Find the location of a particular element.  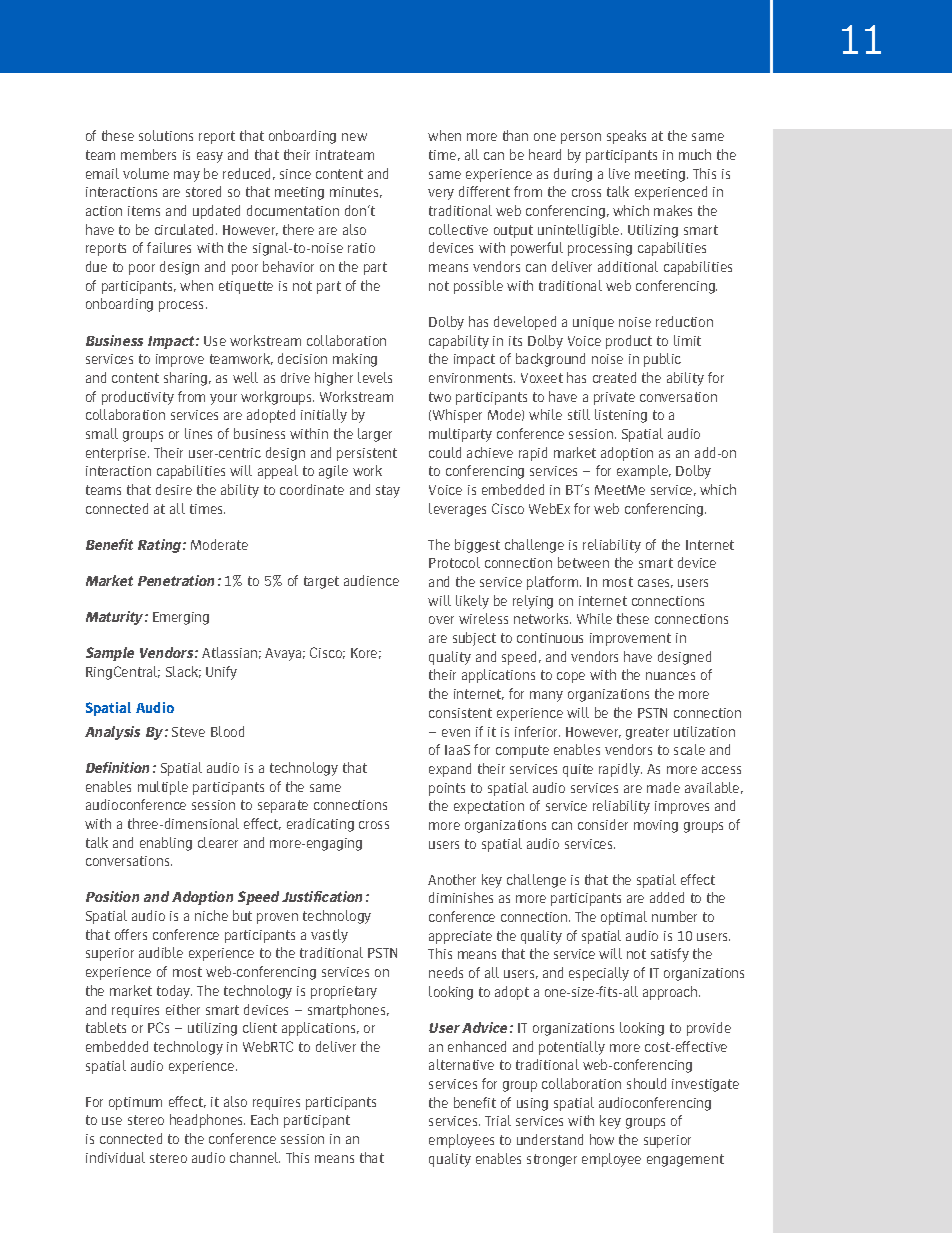

Trial is located at coordinates (498, 1120).
